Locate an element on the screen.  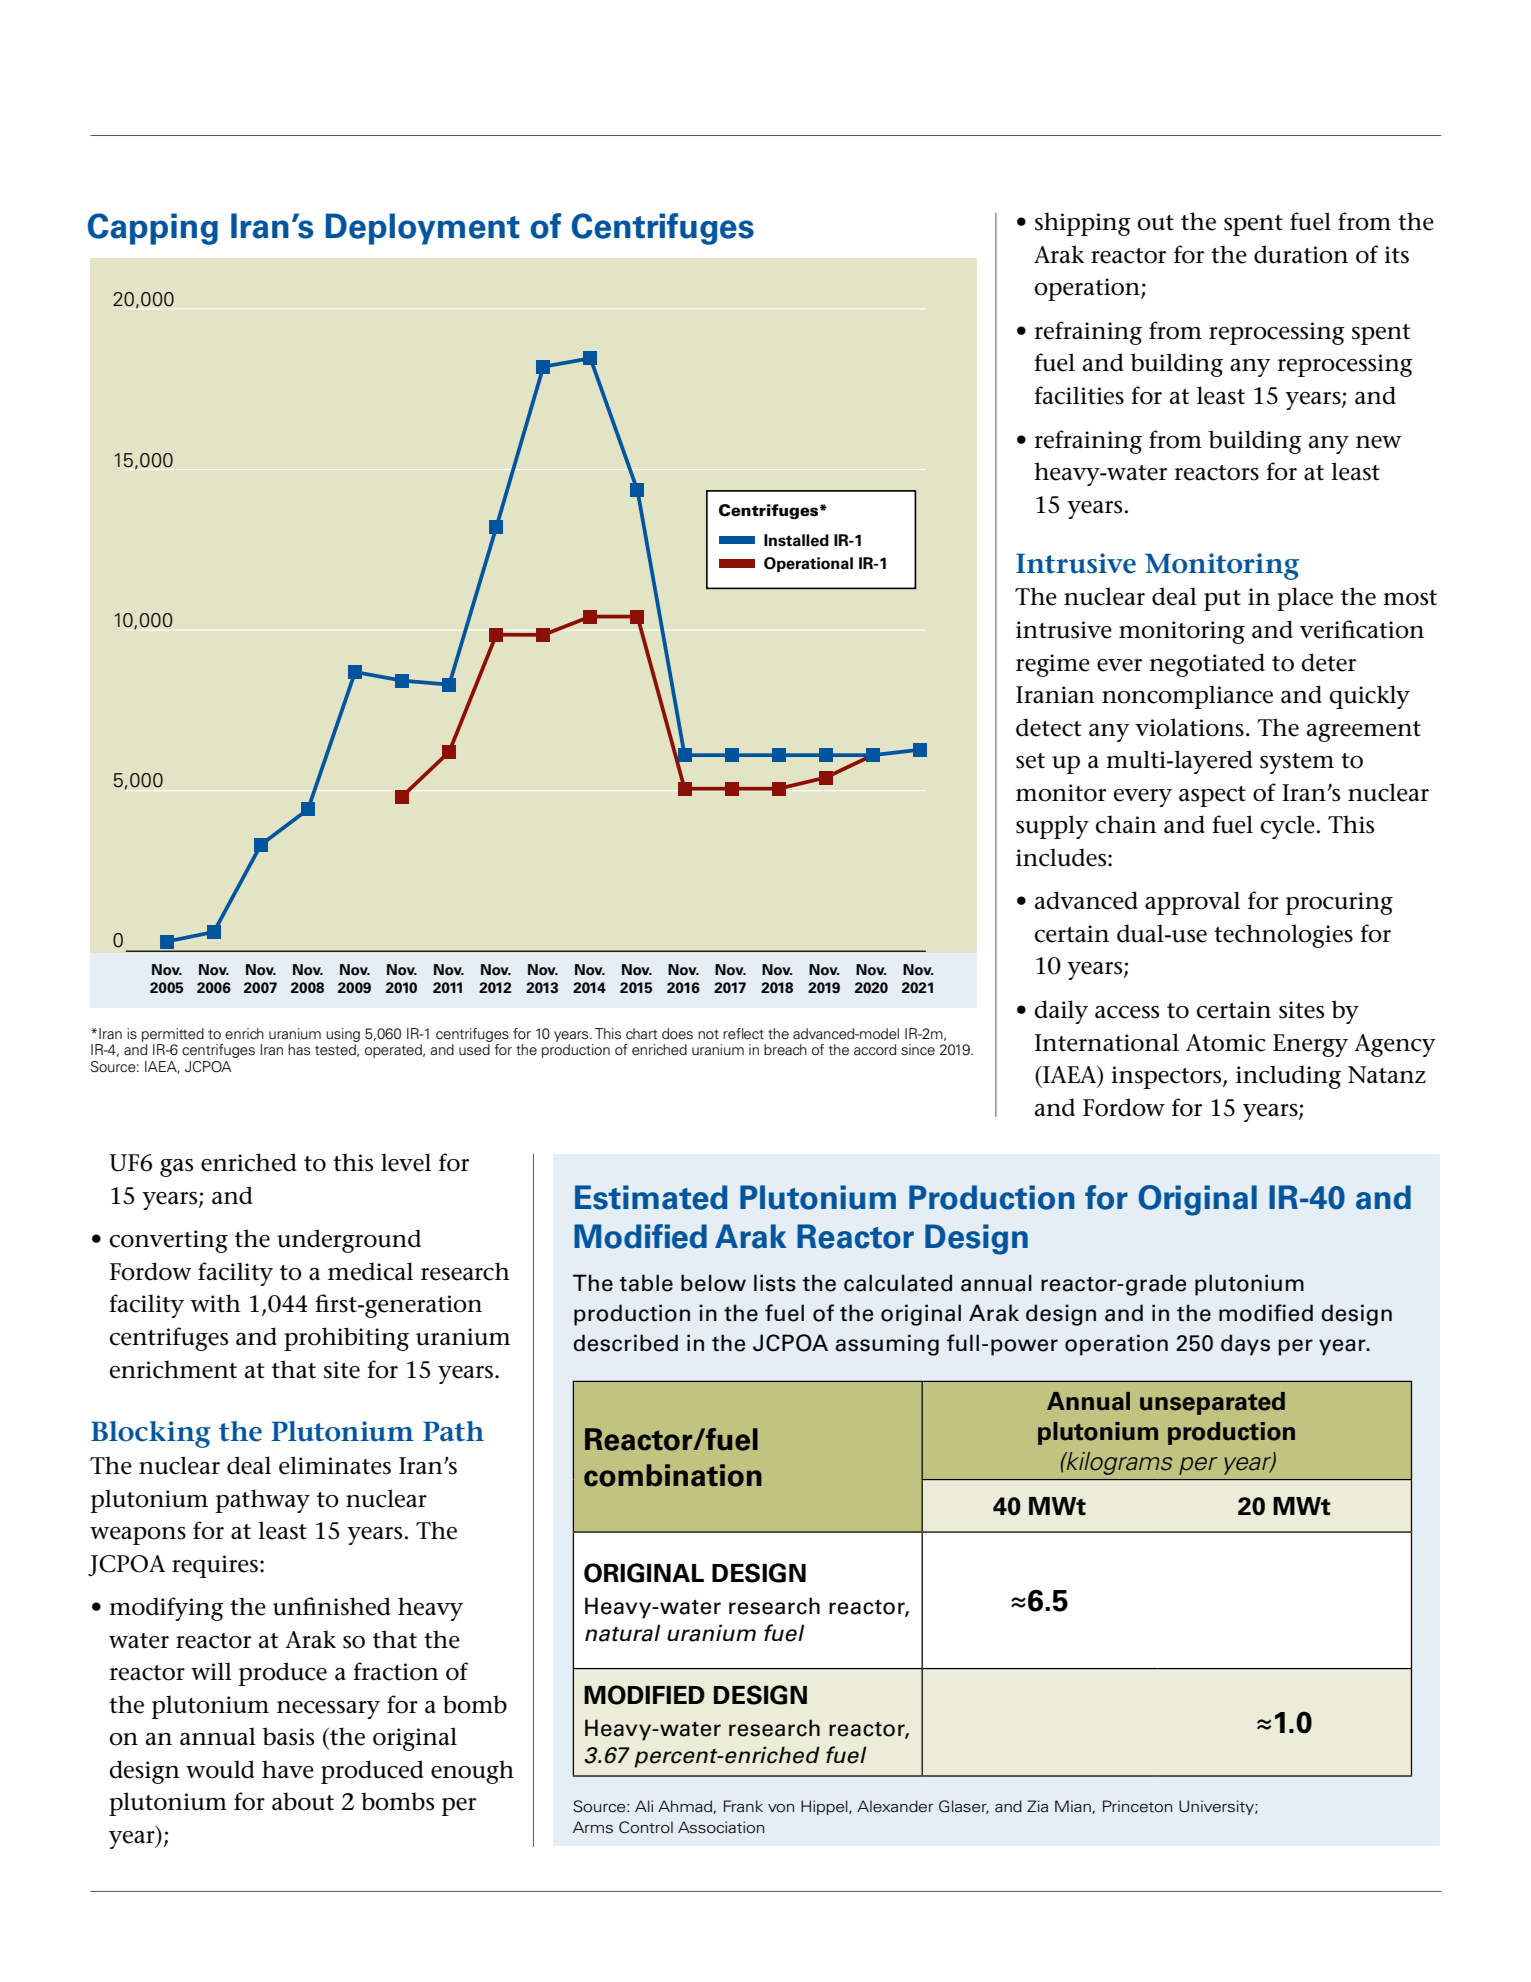
days is located at coordinates (1245, 1345).
